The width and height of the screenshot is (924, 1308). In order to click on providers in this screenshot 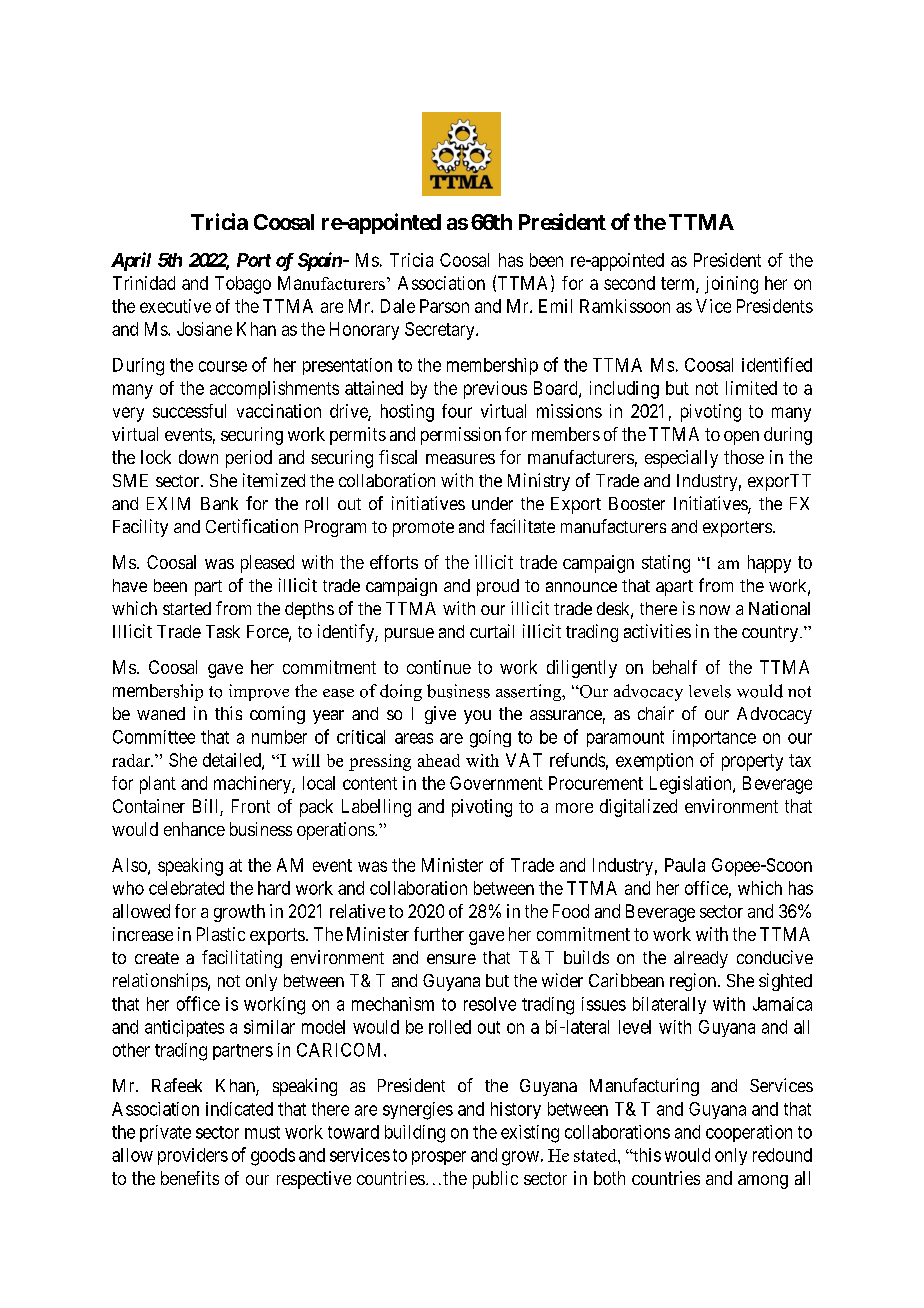, I will do `click(193, 1156)`.
